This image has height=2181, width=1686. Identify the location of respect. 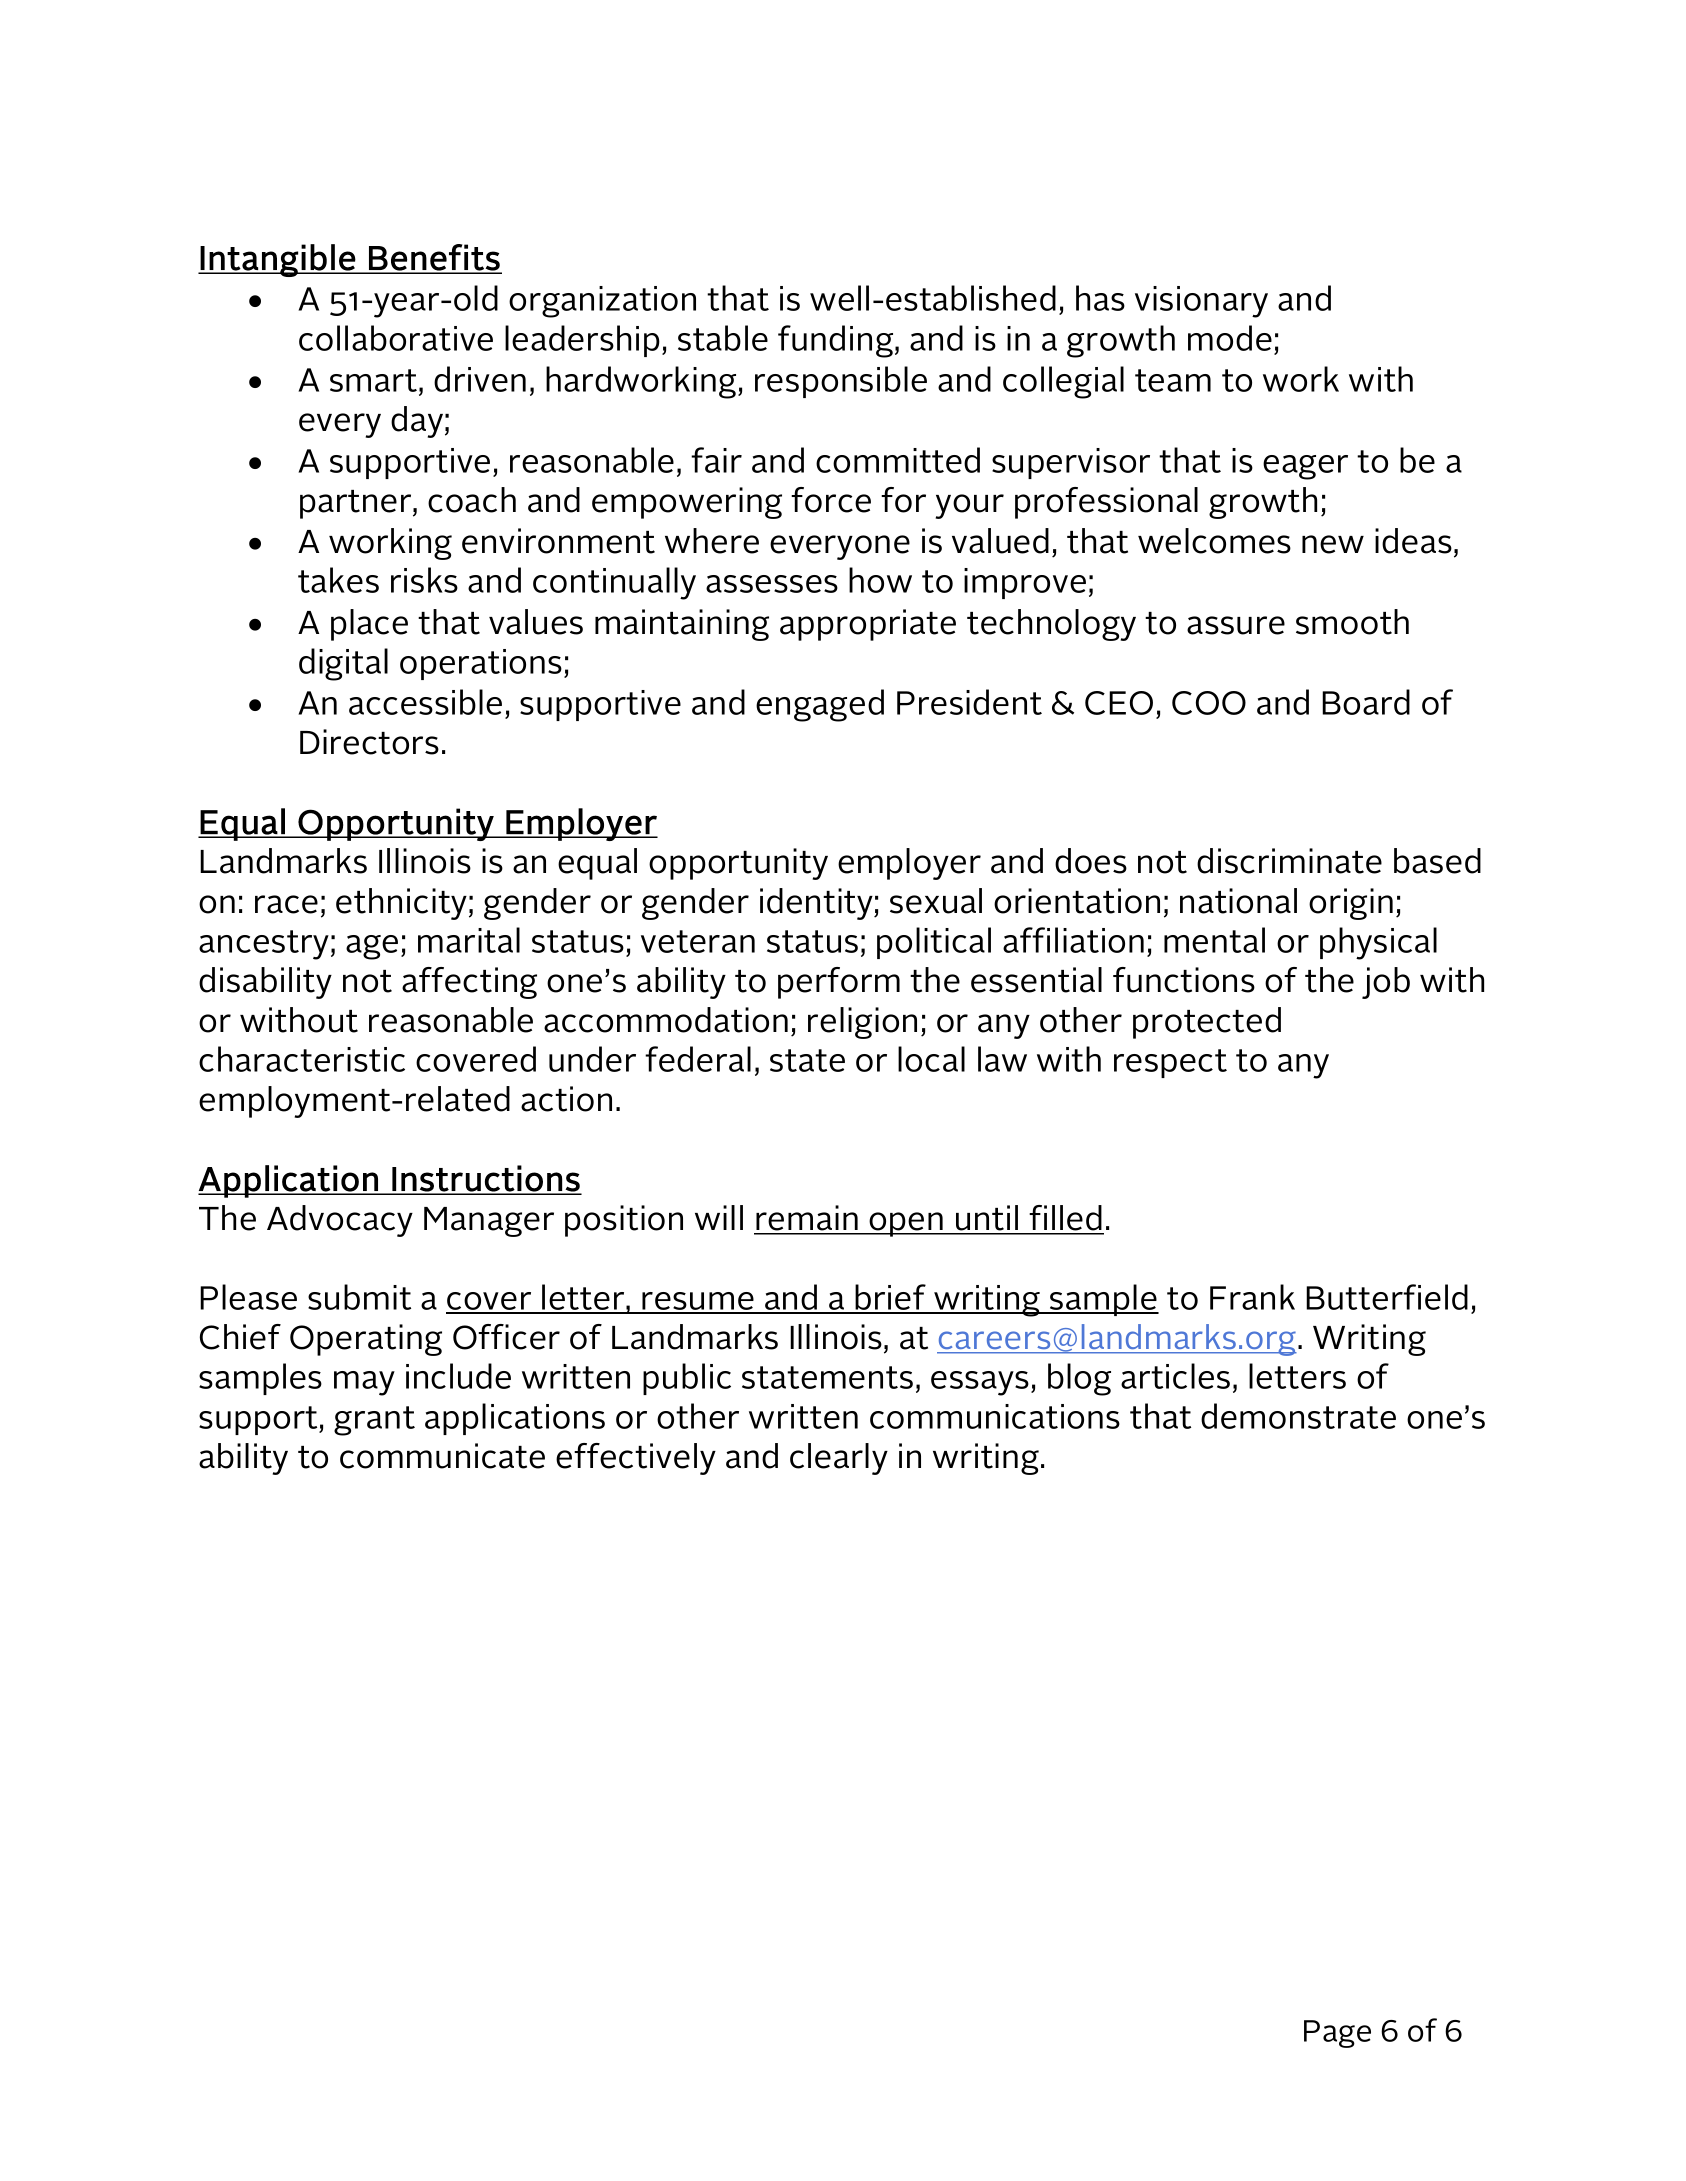
(1170, 1063).
